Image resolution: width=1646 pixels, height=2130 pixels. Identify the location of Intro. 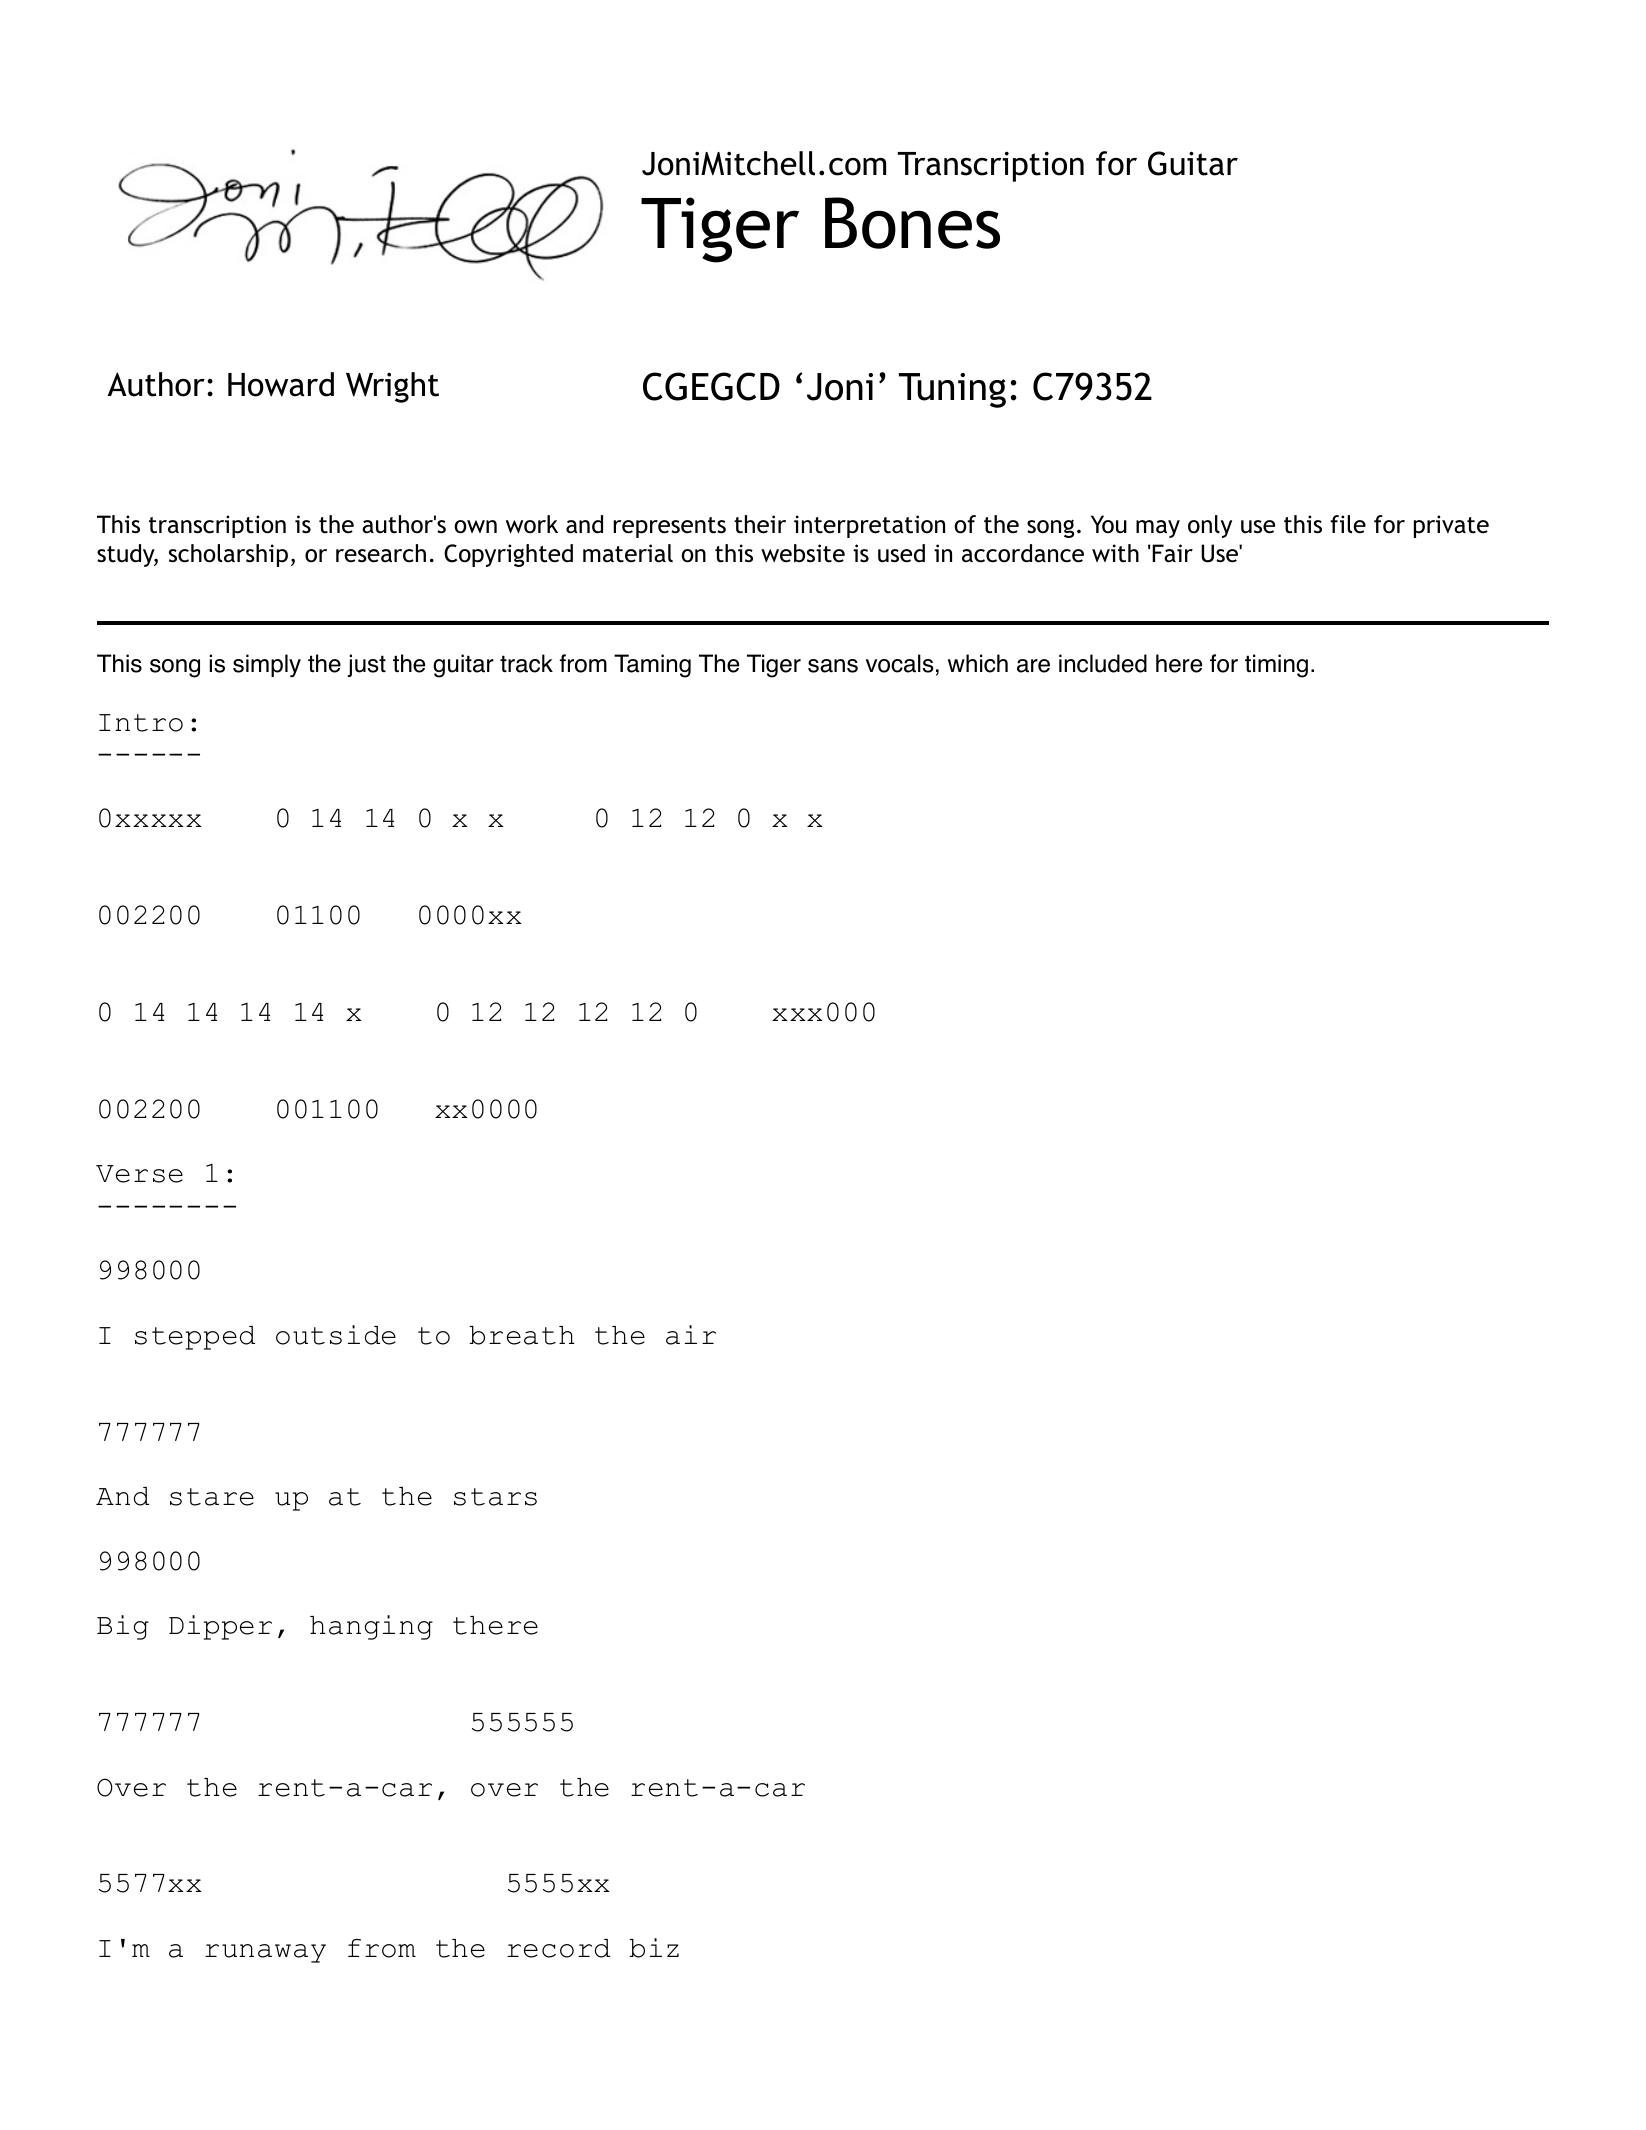
(141, 723).
